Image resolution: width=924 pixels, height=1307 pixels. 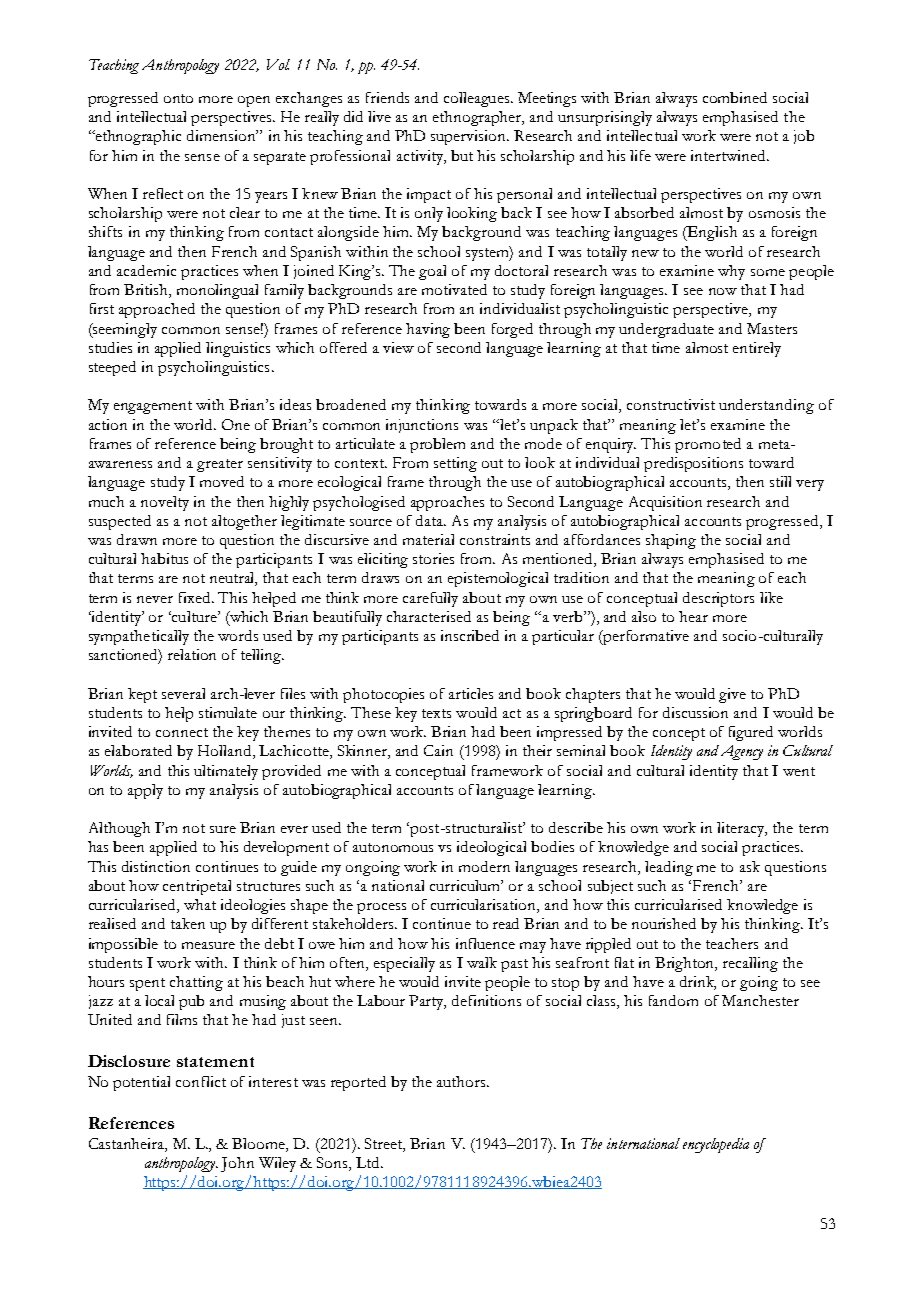 I want to click on conflict, so click(x=201, y=1081).
